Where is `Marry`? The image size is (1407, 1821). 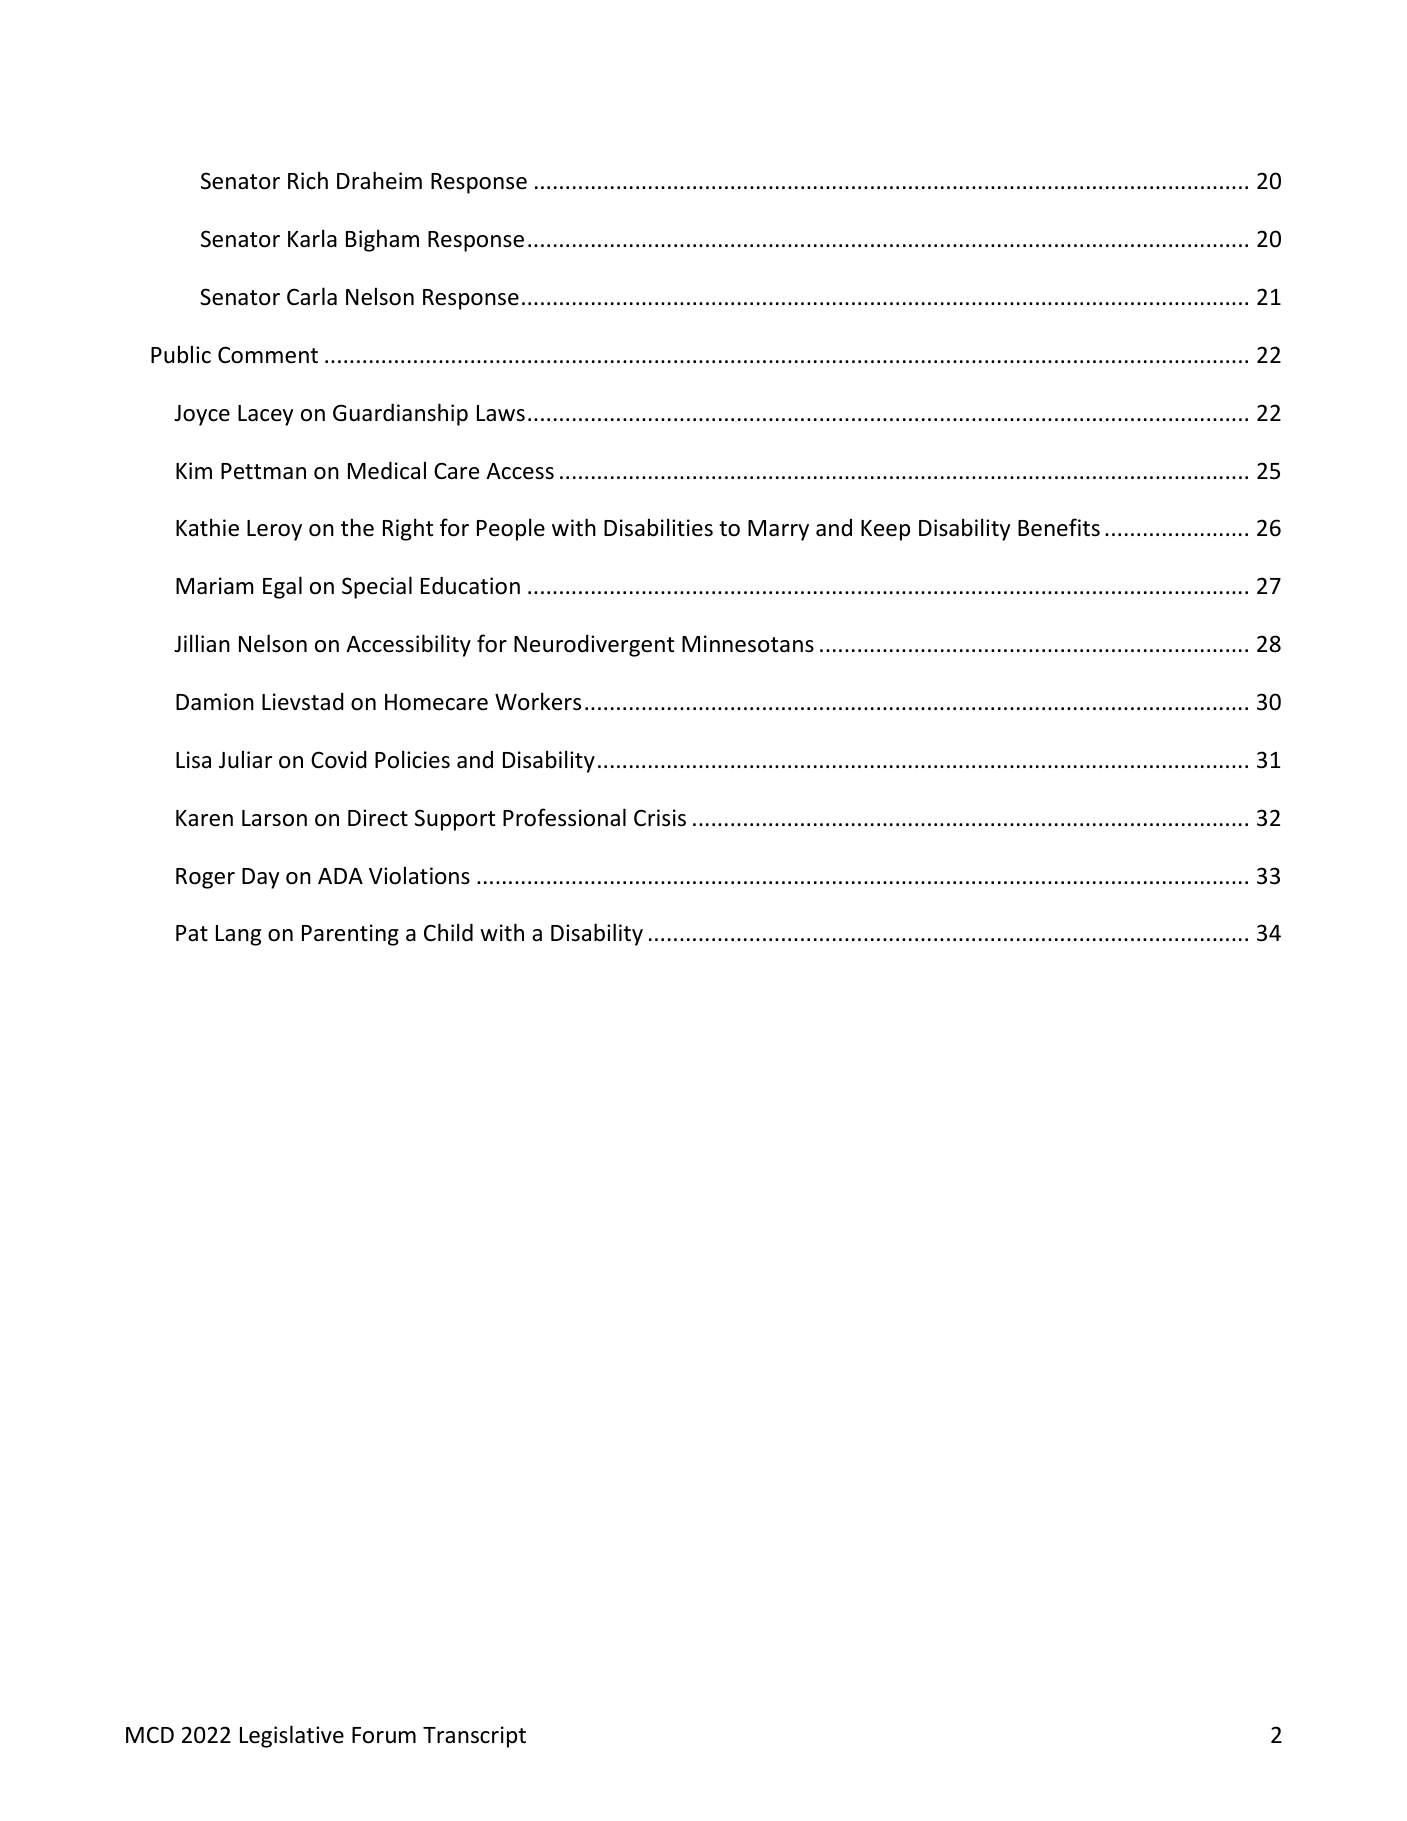
Marry is located at coordinates (778, 530).
